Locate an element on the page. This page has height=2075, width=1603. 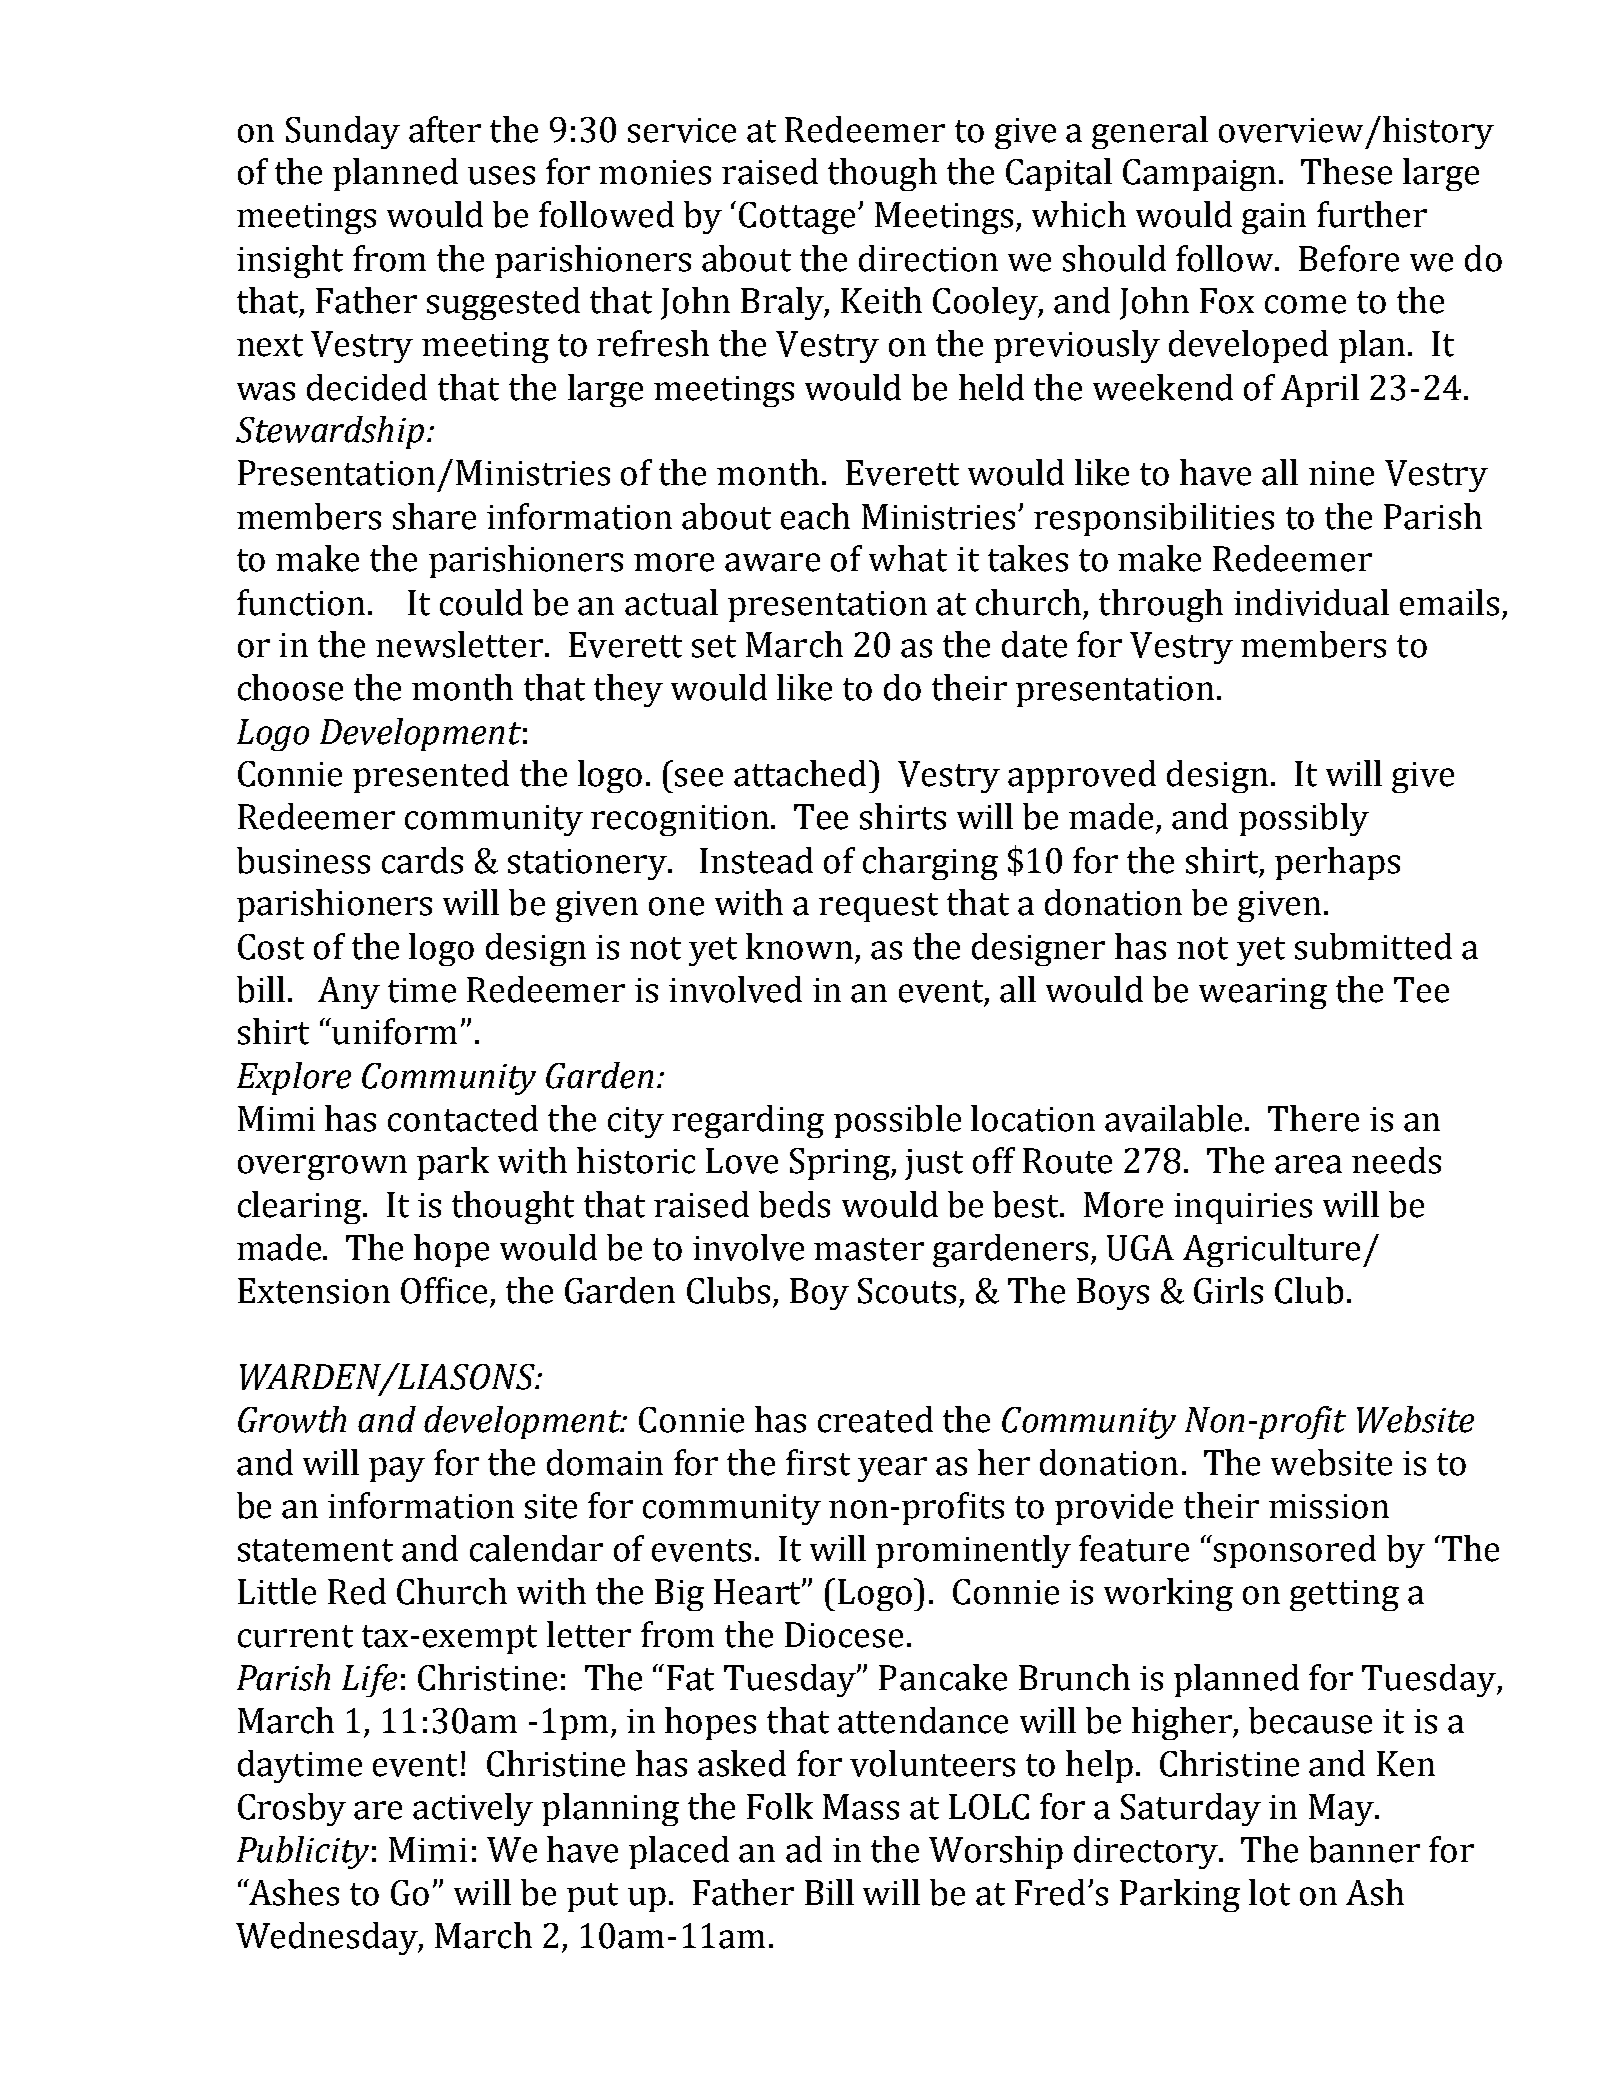
uniform is located at coordinates (393, 1031).
